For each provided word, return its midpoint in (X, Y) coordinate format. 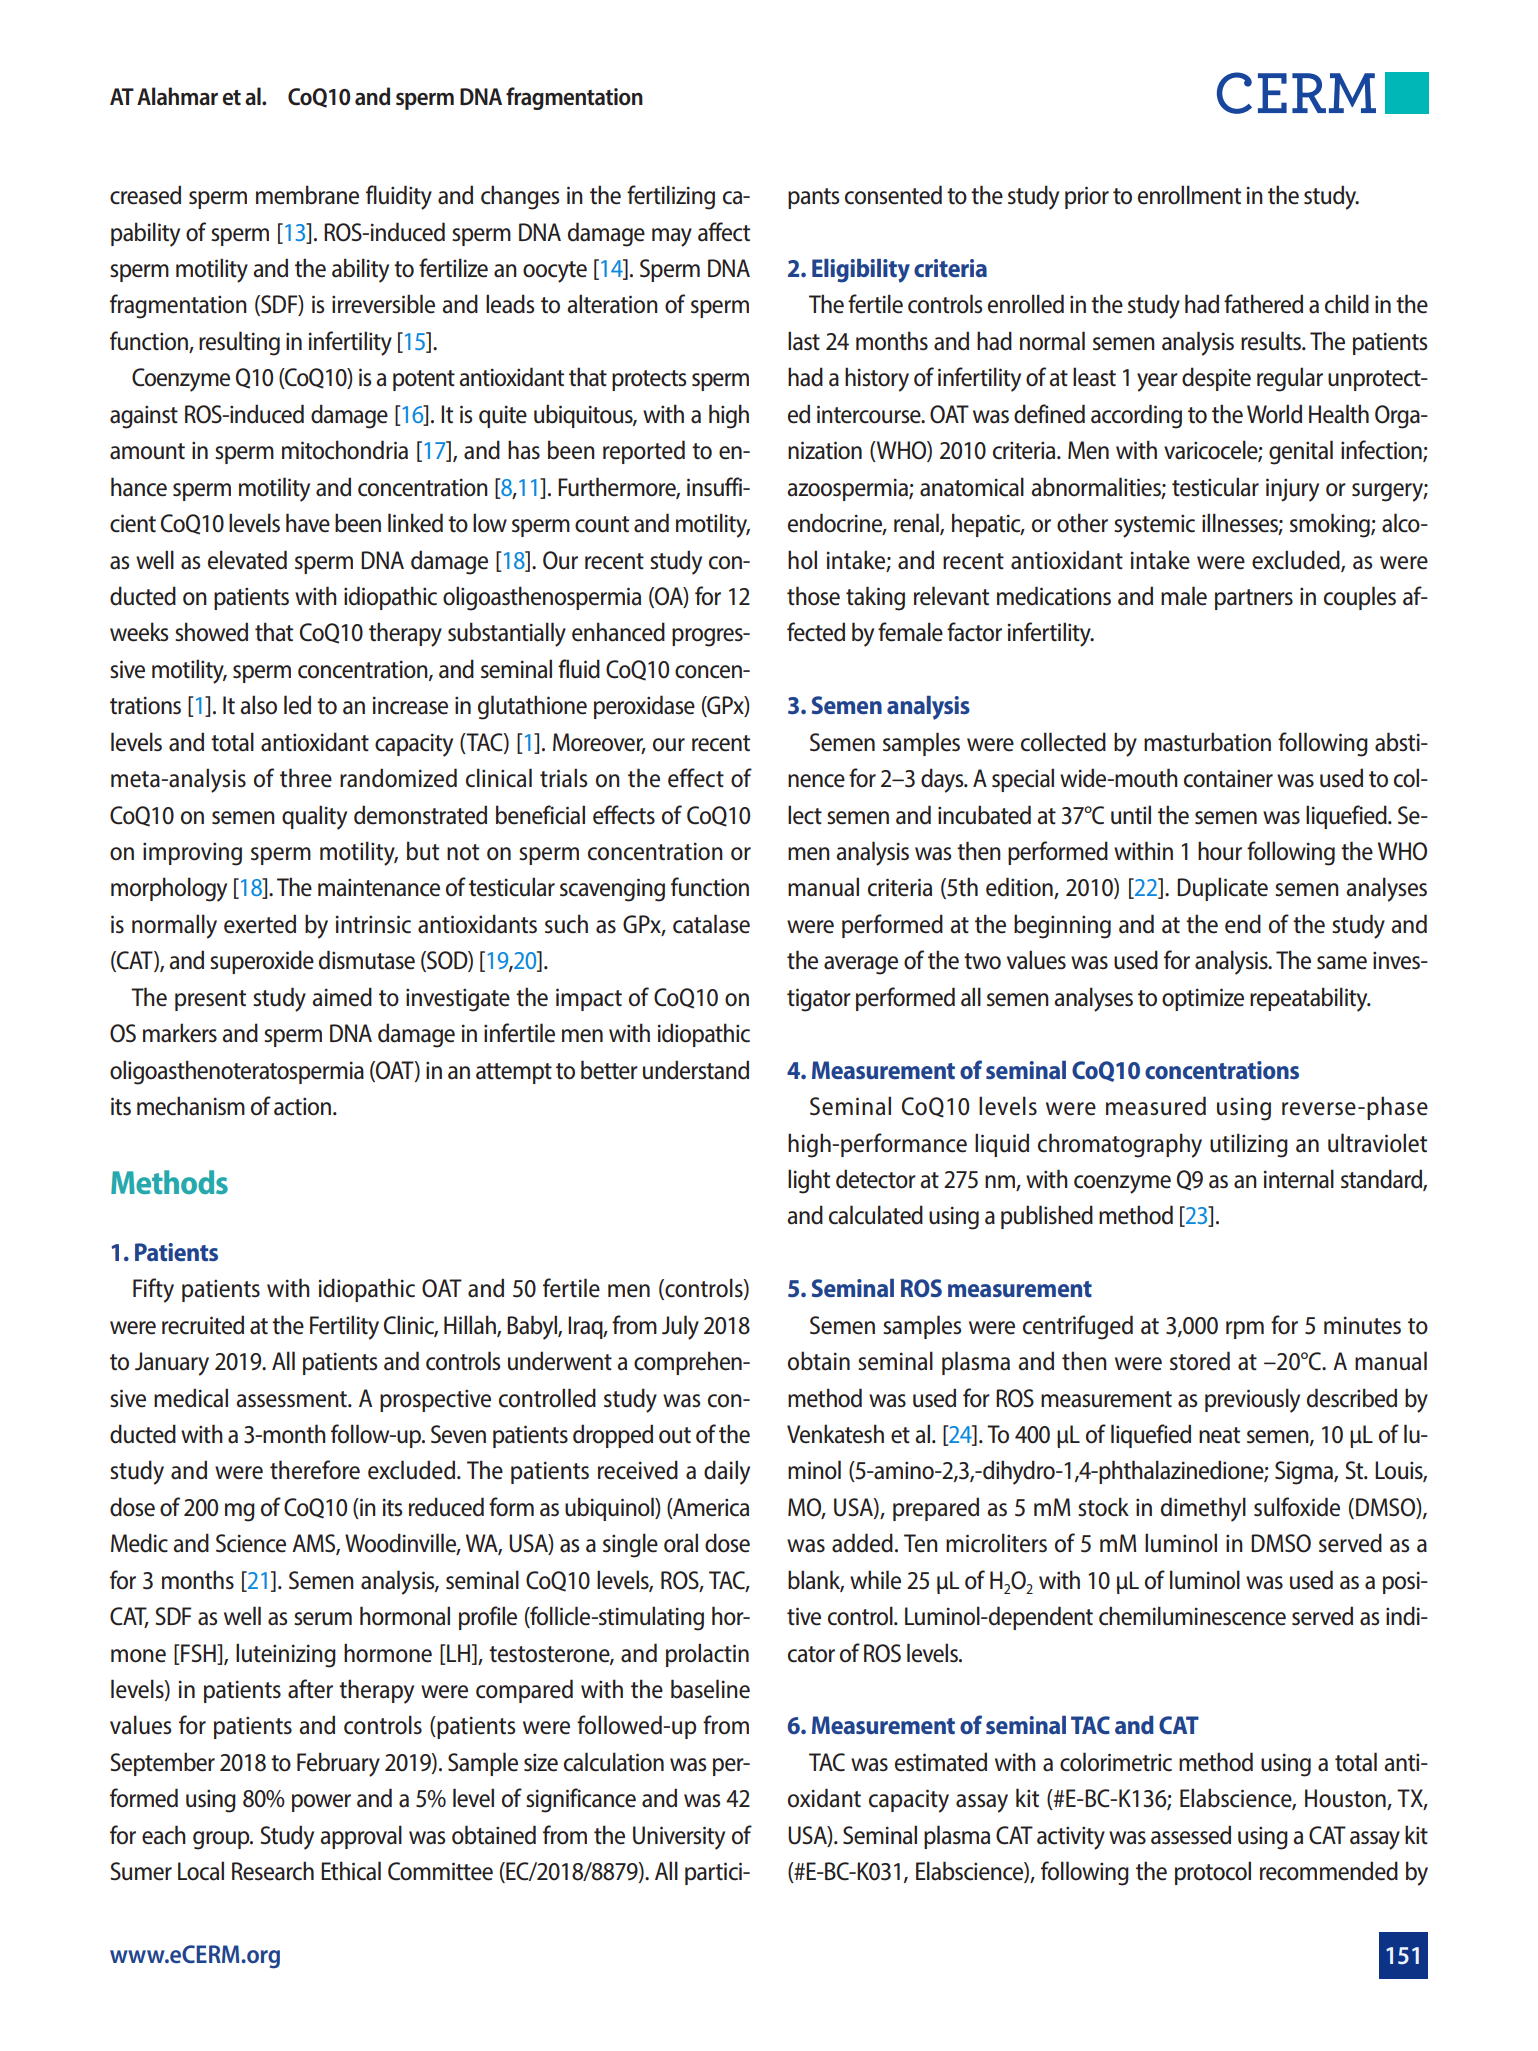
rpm (1245, 1330)
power (321, 1803)
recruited (203, 1325)
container (1228, 778)
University (679, 1838)
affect (724, 232)
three (306, 778)
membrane (307, 195)
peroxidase (644, 707)
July (680, 1327)
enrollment (1189, 195)
